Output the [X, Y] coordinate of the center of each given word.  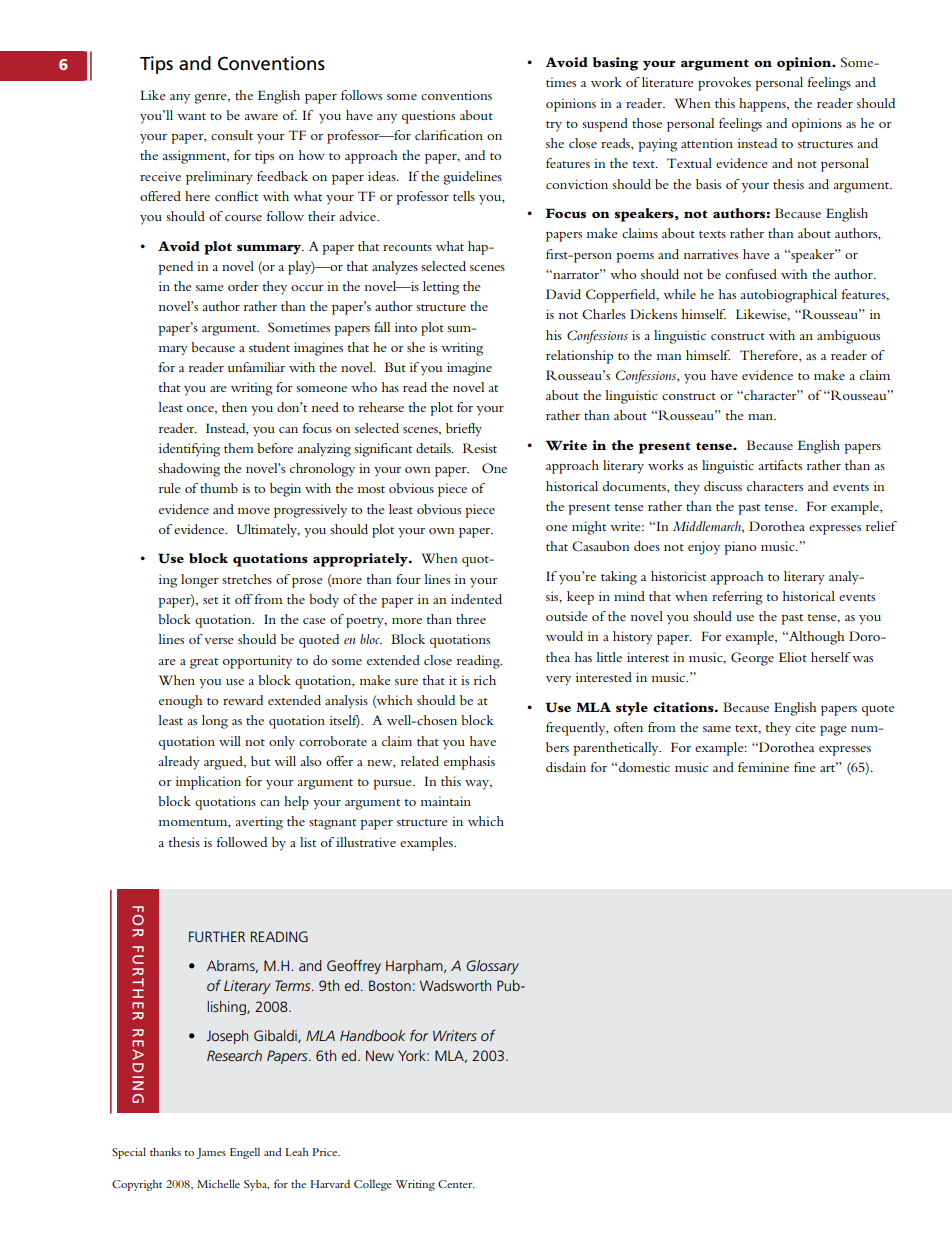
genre [212, 99]
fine [805, 767]
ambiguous [848, 337]
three [471, 619]
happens [763, 105]
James [211, 1153]
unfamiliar [256, 367]
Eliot [792, 657]
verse [219, 641]
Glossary [492, 967]
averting [259, 823]
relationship [579, 357]
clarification [449, 135]
